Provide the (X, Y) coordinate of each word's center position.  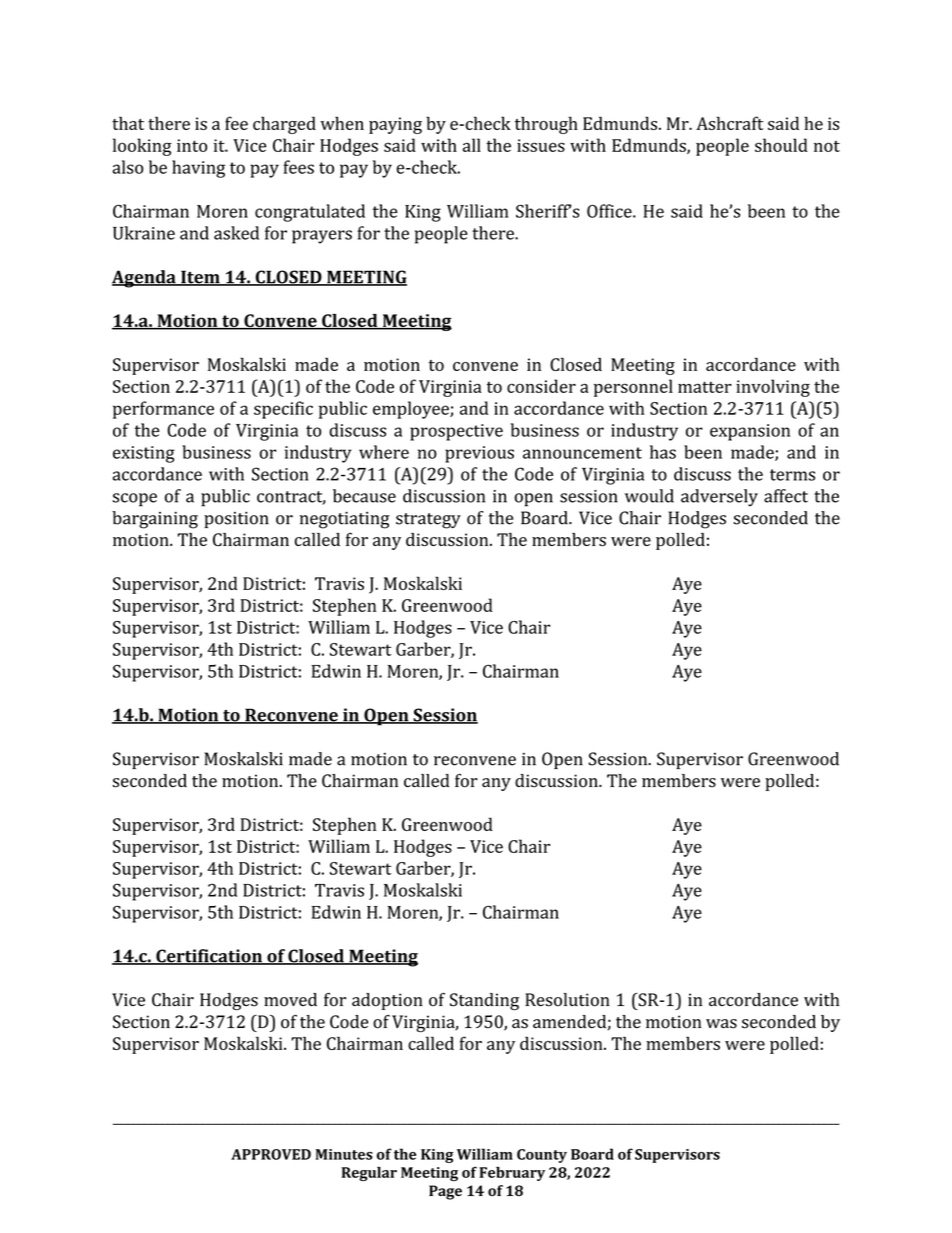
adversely (719, 498)
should (781, 145)
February (512, 1174)
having (198, 169)
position (236, 519)
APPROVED (271, 1154)
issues (541, 145)
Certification (209, 957)
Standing (484, 1001)
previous (479, 454)
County (542, 1156)
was (721, 1024)
